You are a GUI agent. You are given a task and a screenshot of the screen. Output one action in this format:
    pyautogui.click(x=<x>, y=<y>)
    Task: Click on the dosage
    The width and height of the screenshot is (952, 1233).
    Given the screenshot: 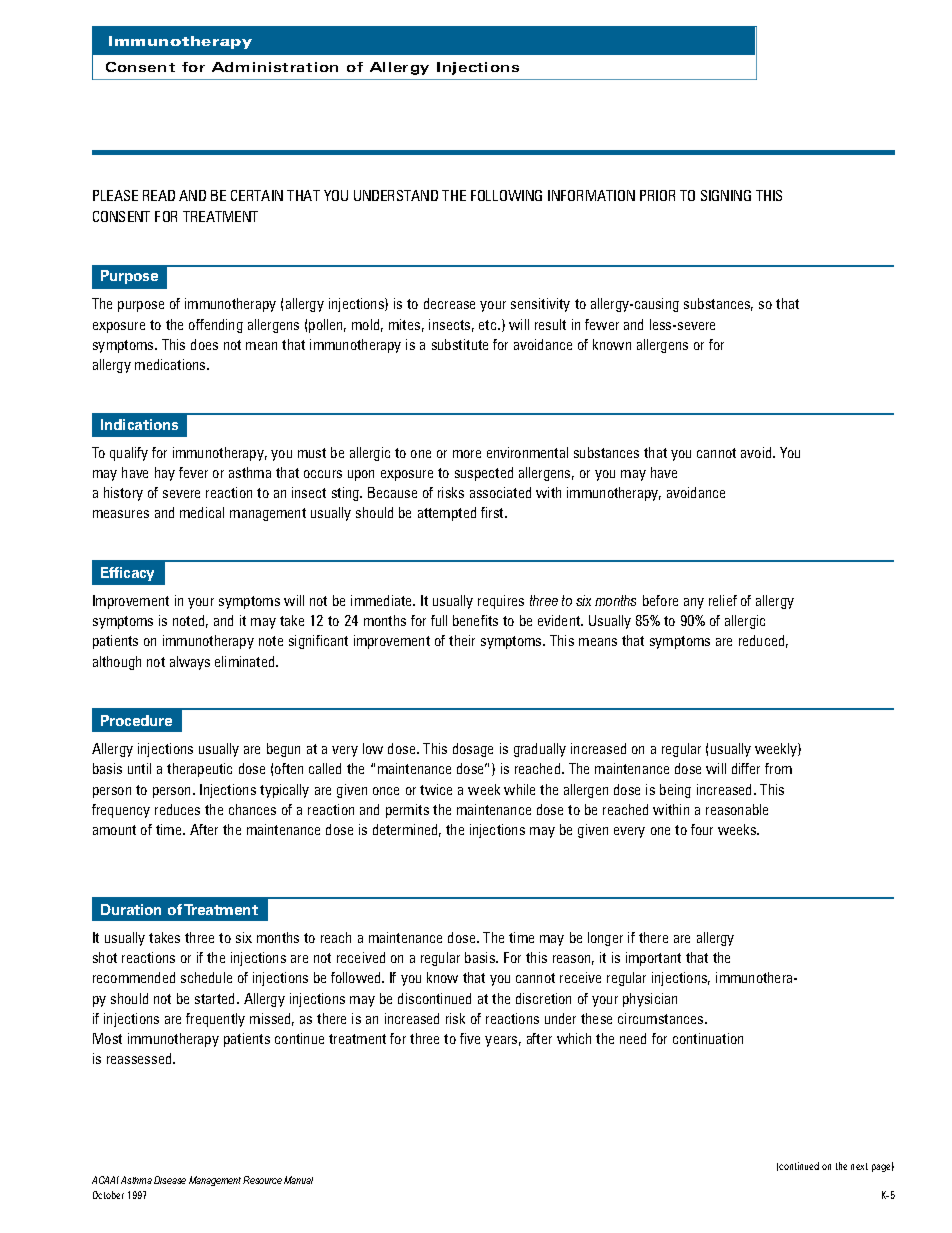 What is the action you would take?
    pyautogui.click(x=473, y=750)
